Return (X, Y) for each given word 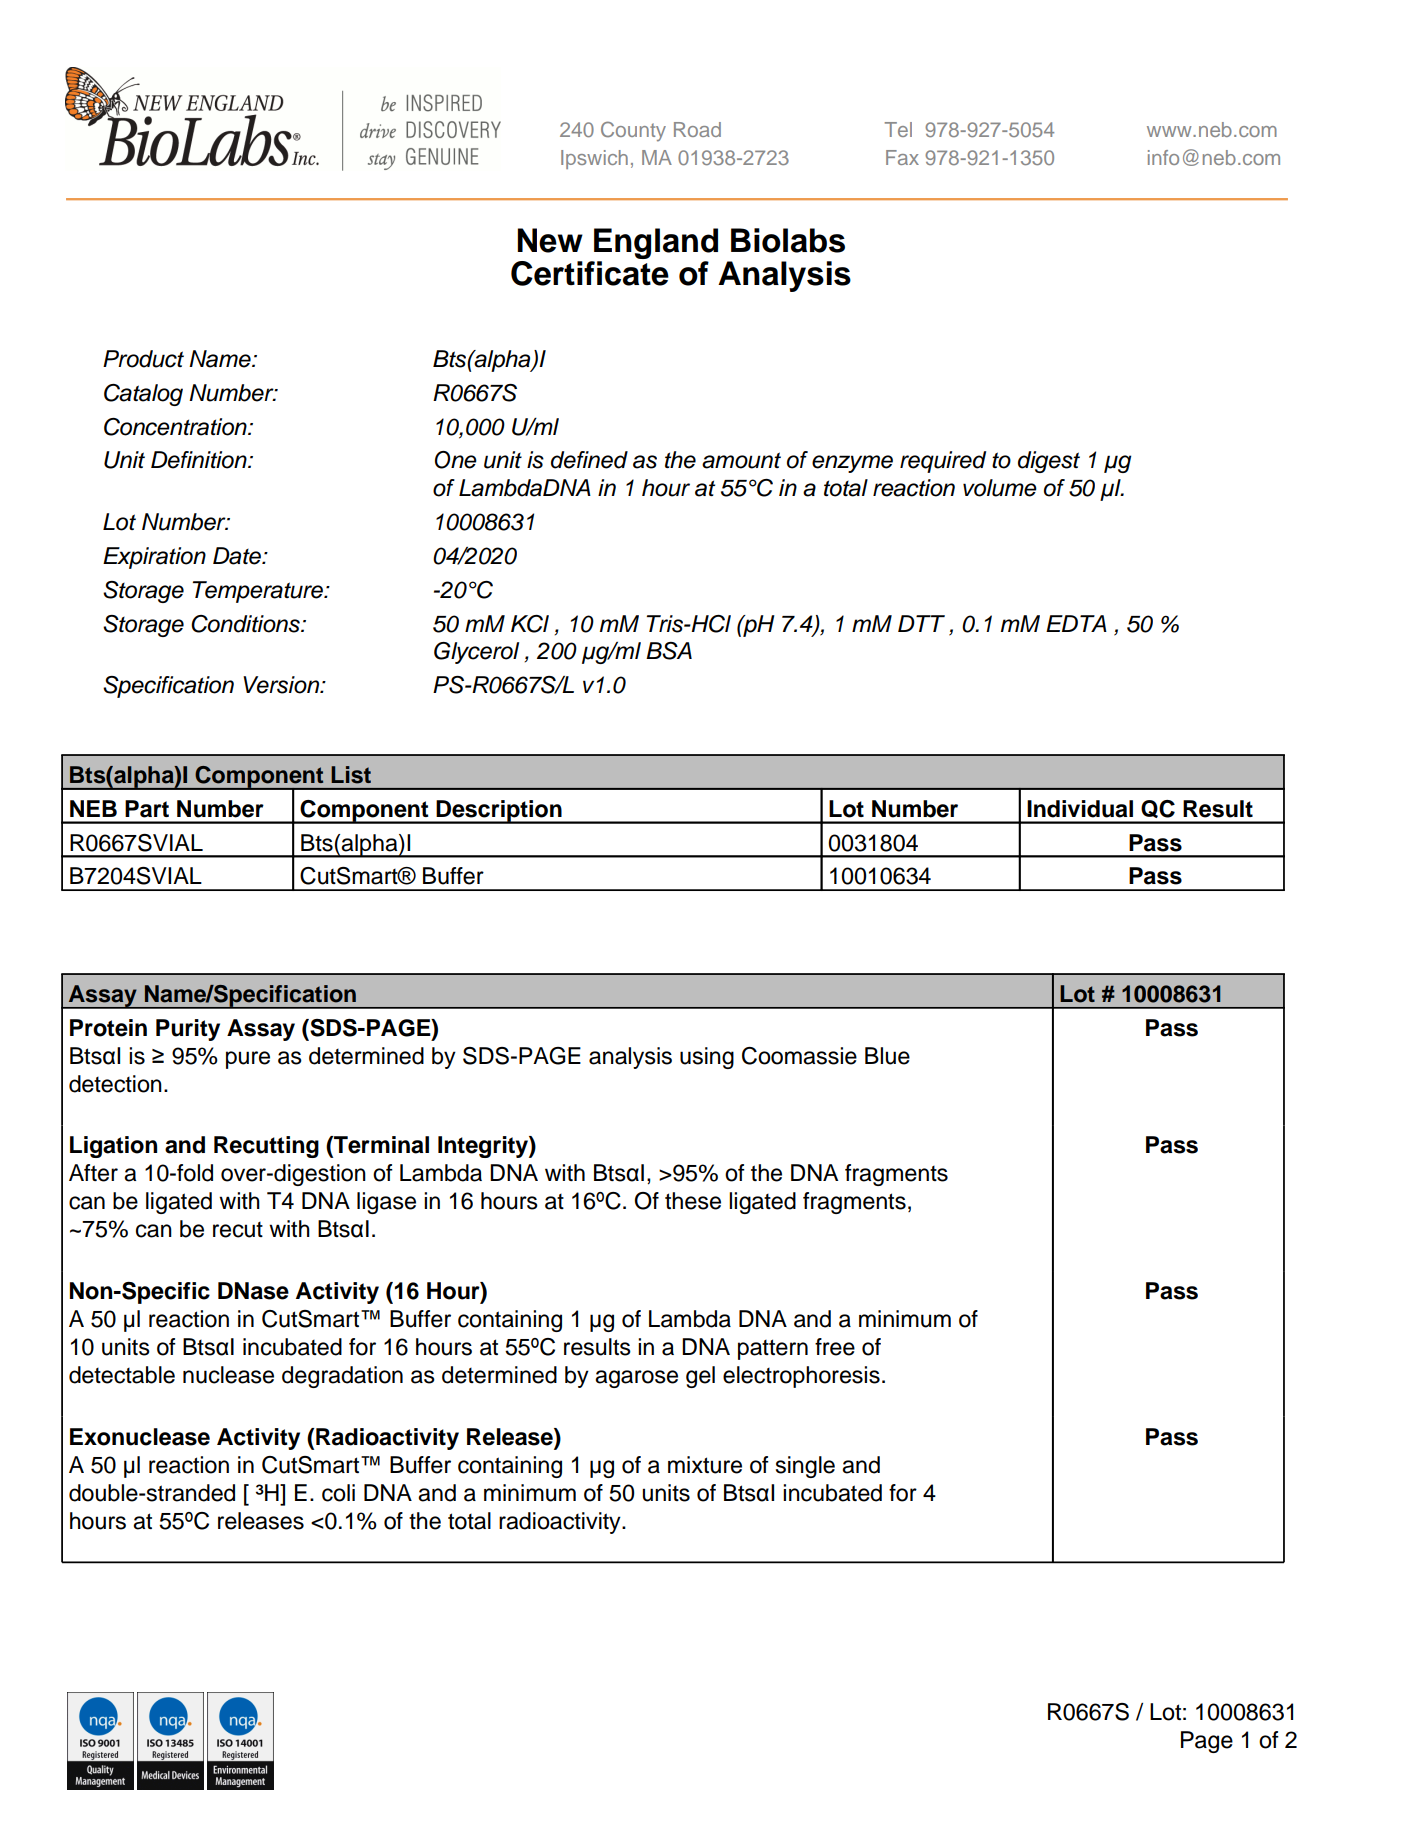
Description (499, 812)
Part (147, 809)
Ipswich (594, 159)
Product (143, 359)
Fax (902, 157)
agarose (636, 1379)
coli (338, 1493)
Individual (1080, 809)
